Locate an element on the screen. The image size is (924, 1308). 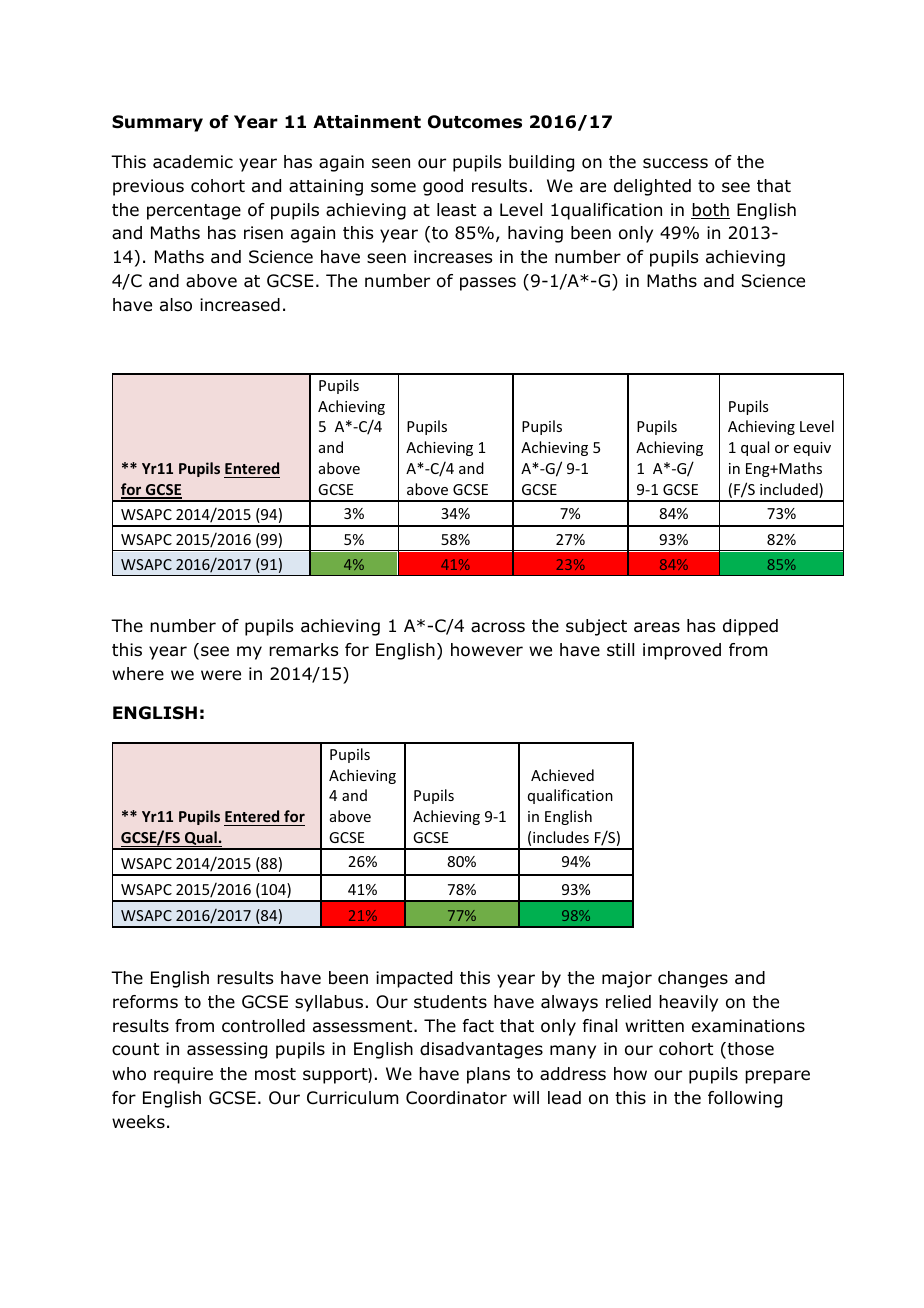
increased is located at coordinates (240, 305).
